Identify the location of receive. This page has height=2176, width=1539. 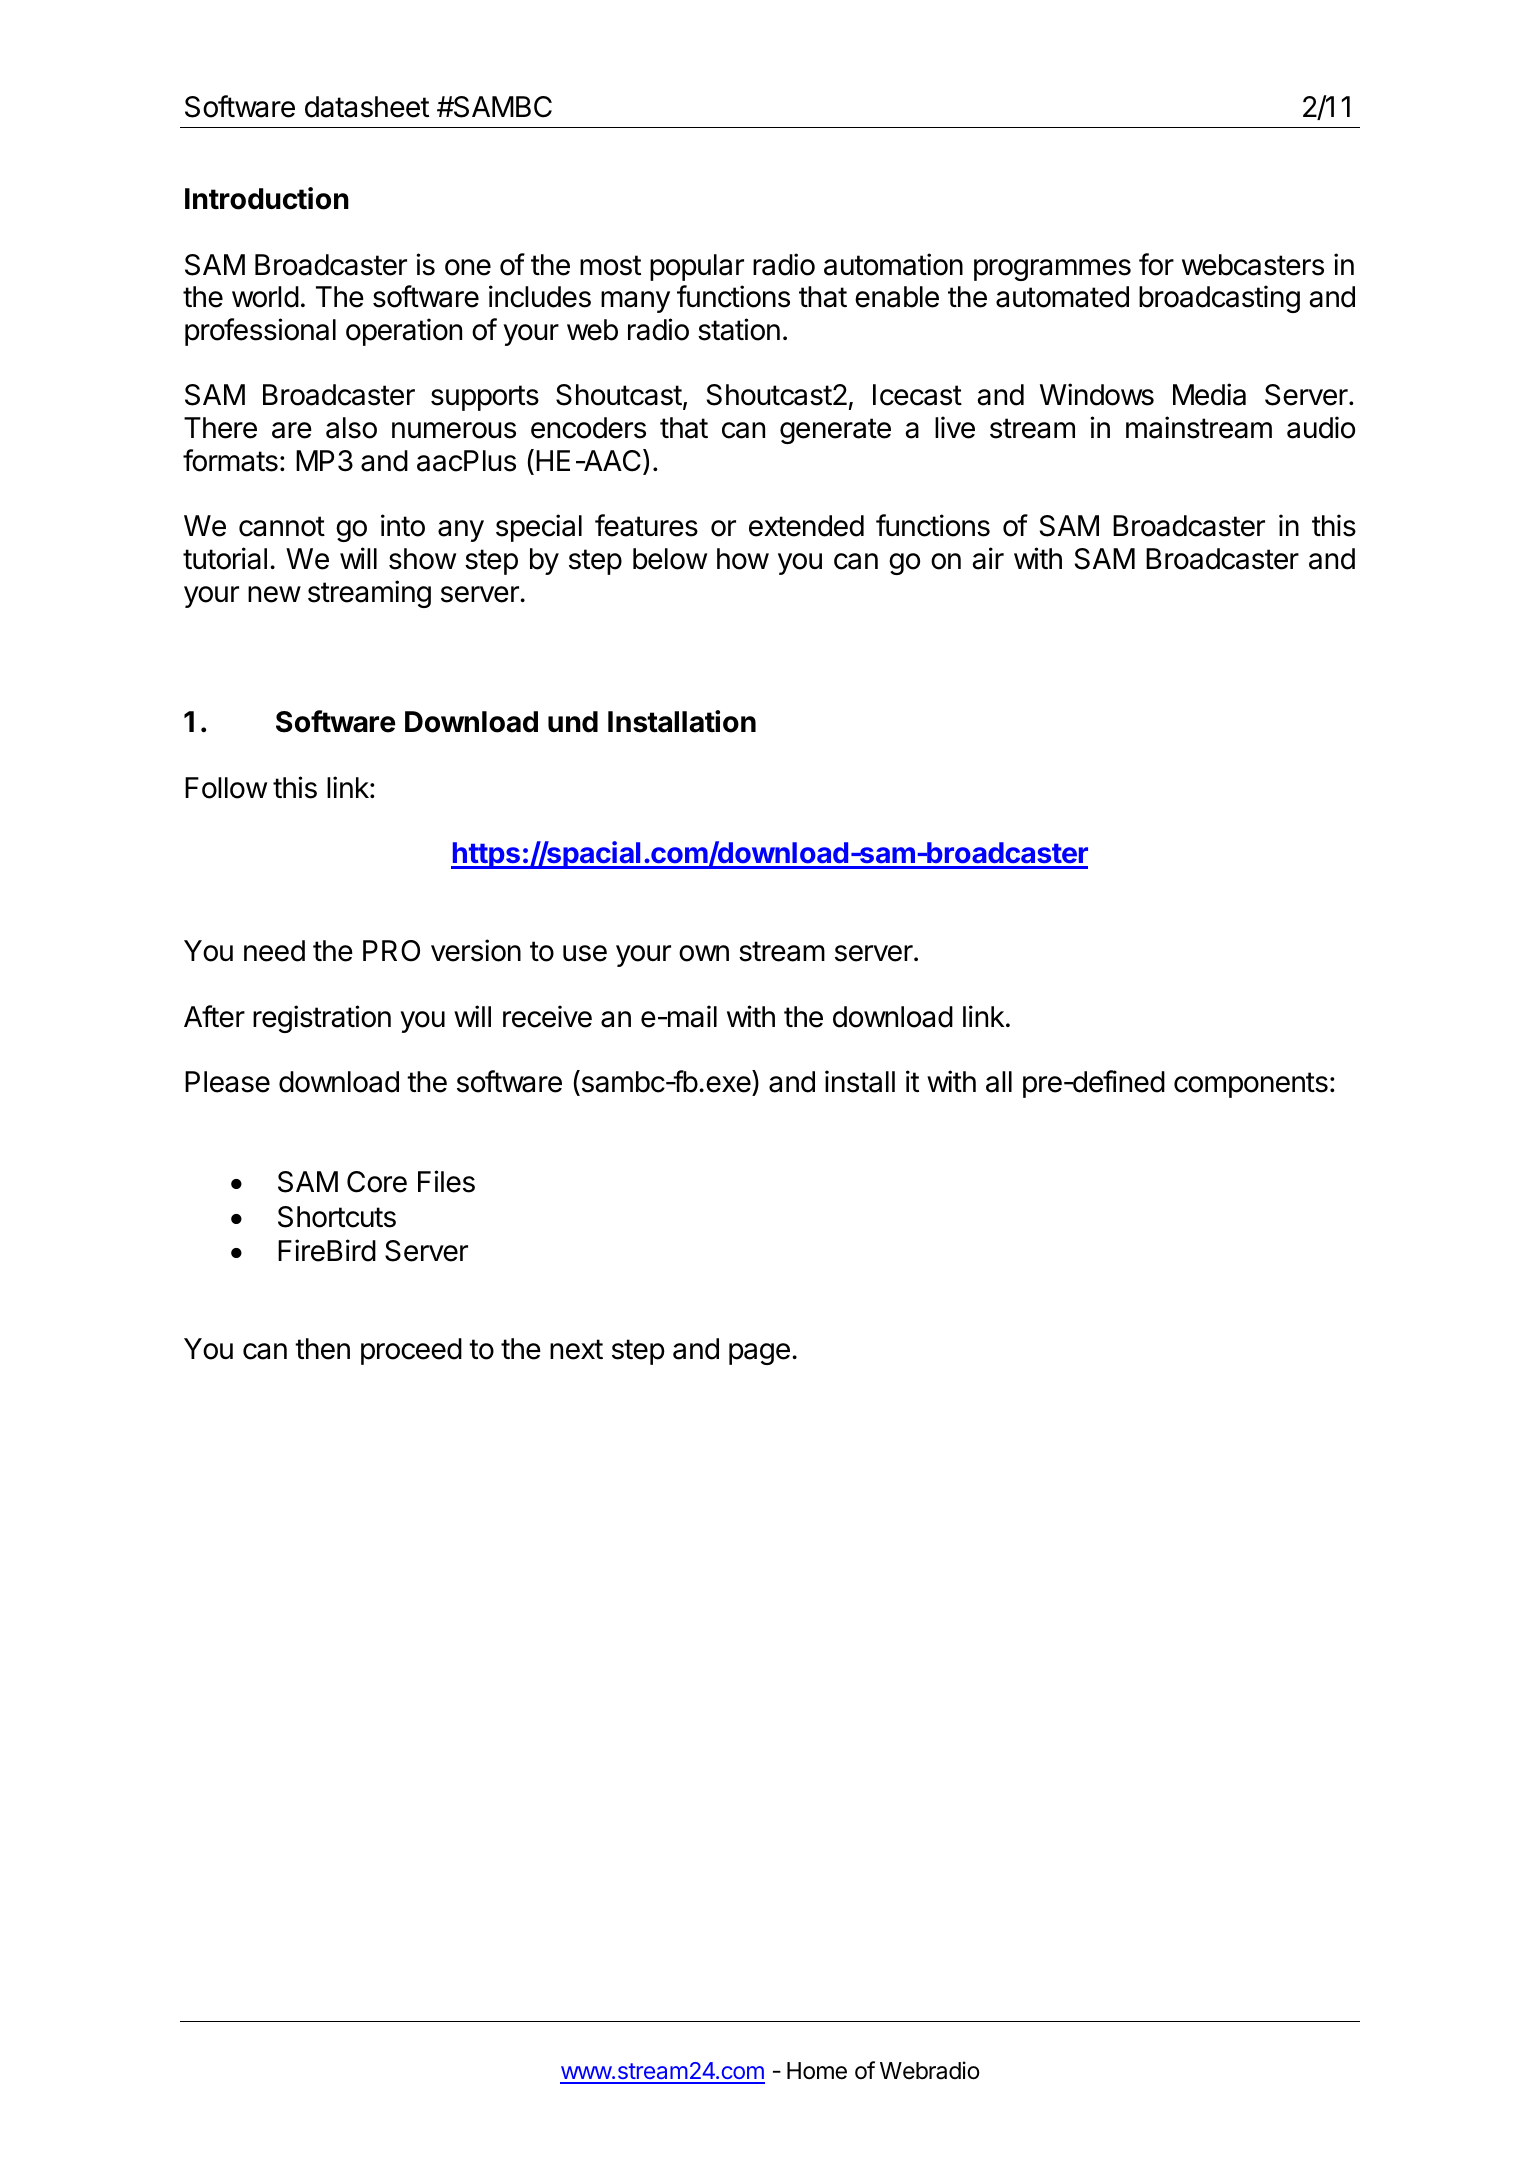
(547, 1016).
